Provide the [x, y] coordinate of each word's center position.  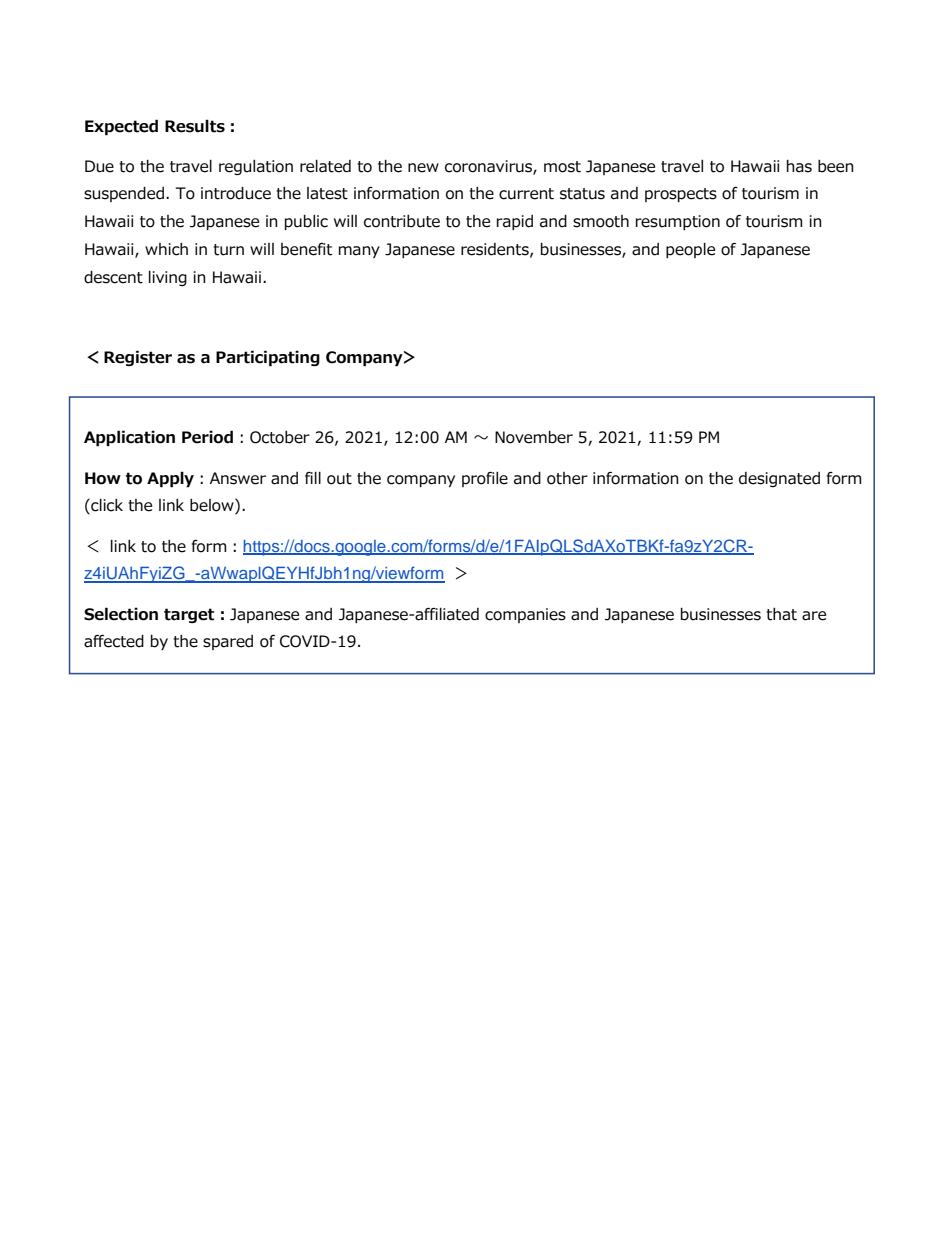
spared [228, 642]
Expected [121, 127]
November [534, 437]
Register [138, 358]
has [799, 166]
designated [779, 479]
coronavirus [489, 167]
